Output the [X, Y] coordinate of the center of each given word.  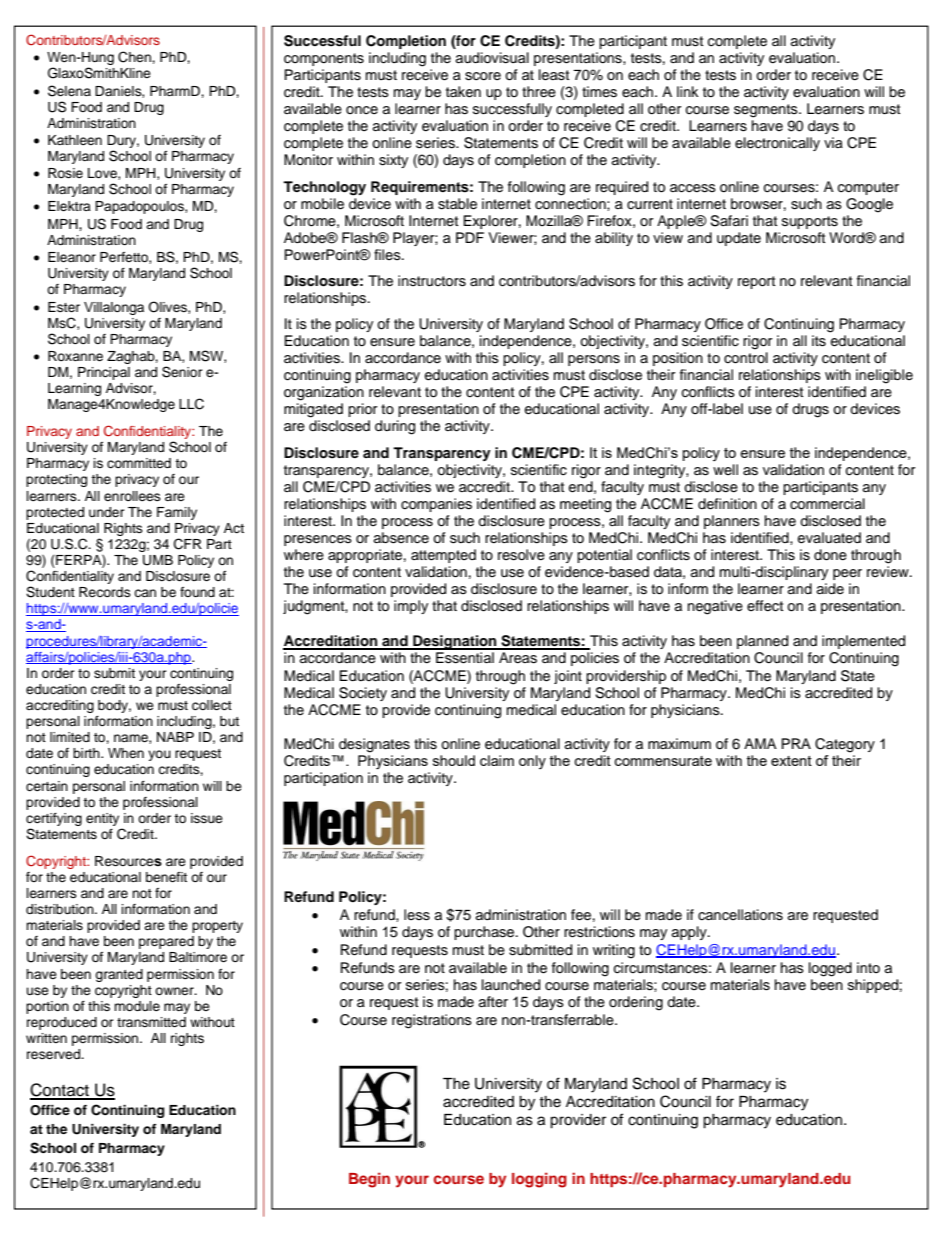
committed [139, 463]
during [395, 427]
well [725, 469]
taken [463, 92]
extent [791, 761]
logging [539, 1180]
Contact [60, 1091]
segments [767, 111]
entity [102, 819]
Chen [135, 57]
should [454, 760]
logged [830, 969]
